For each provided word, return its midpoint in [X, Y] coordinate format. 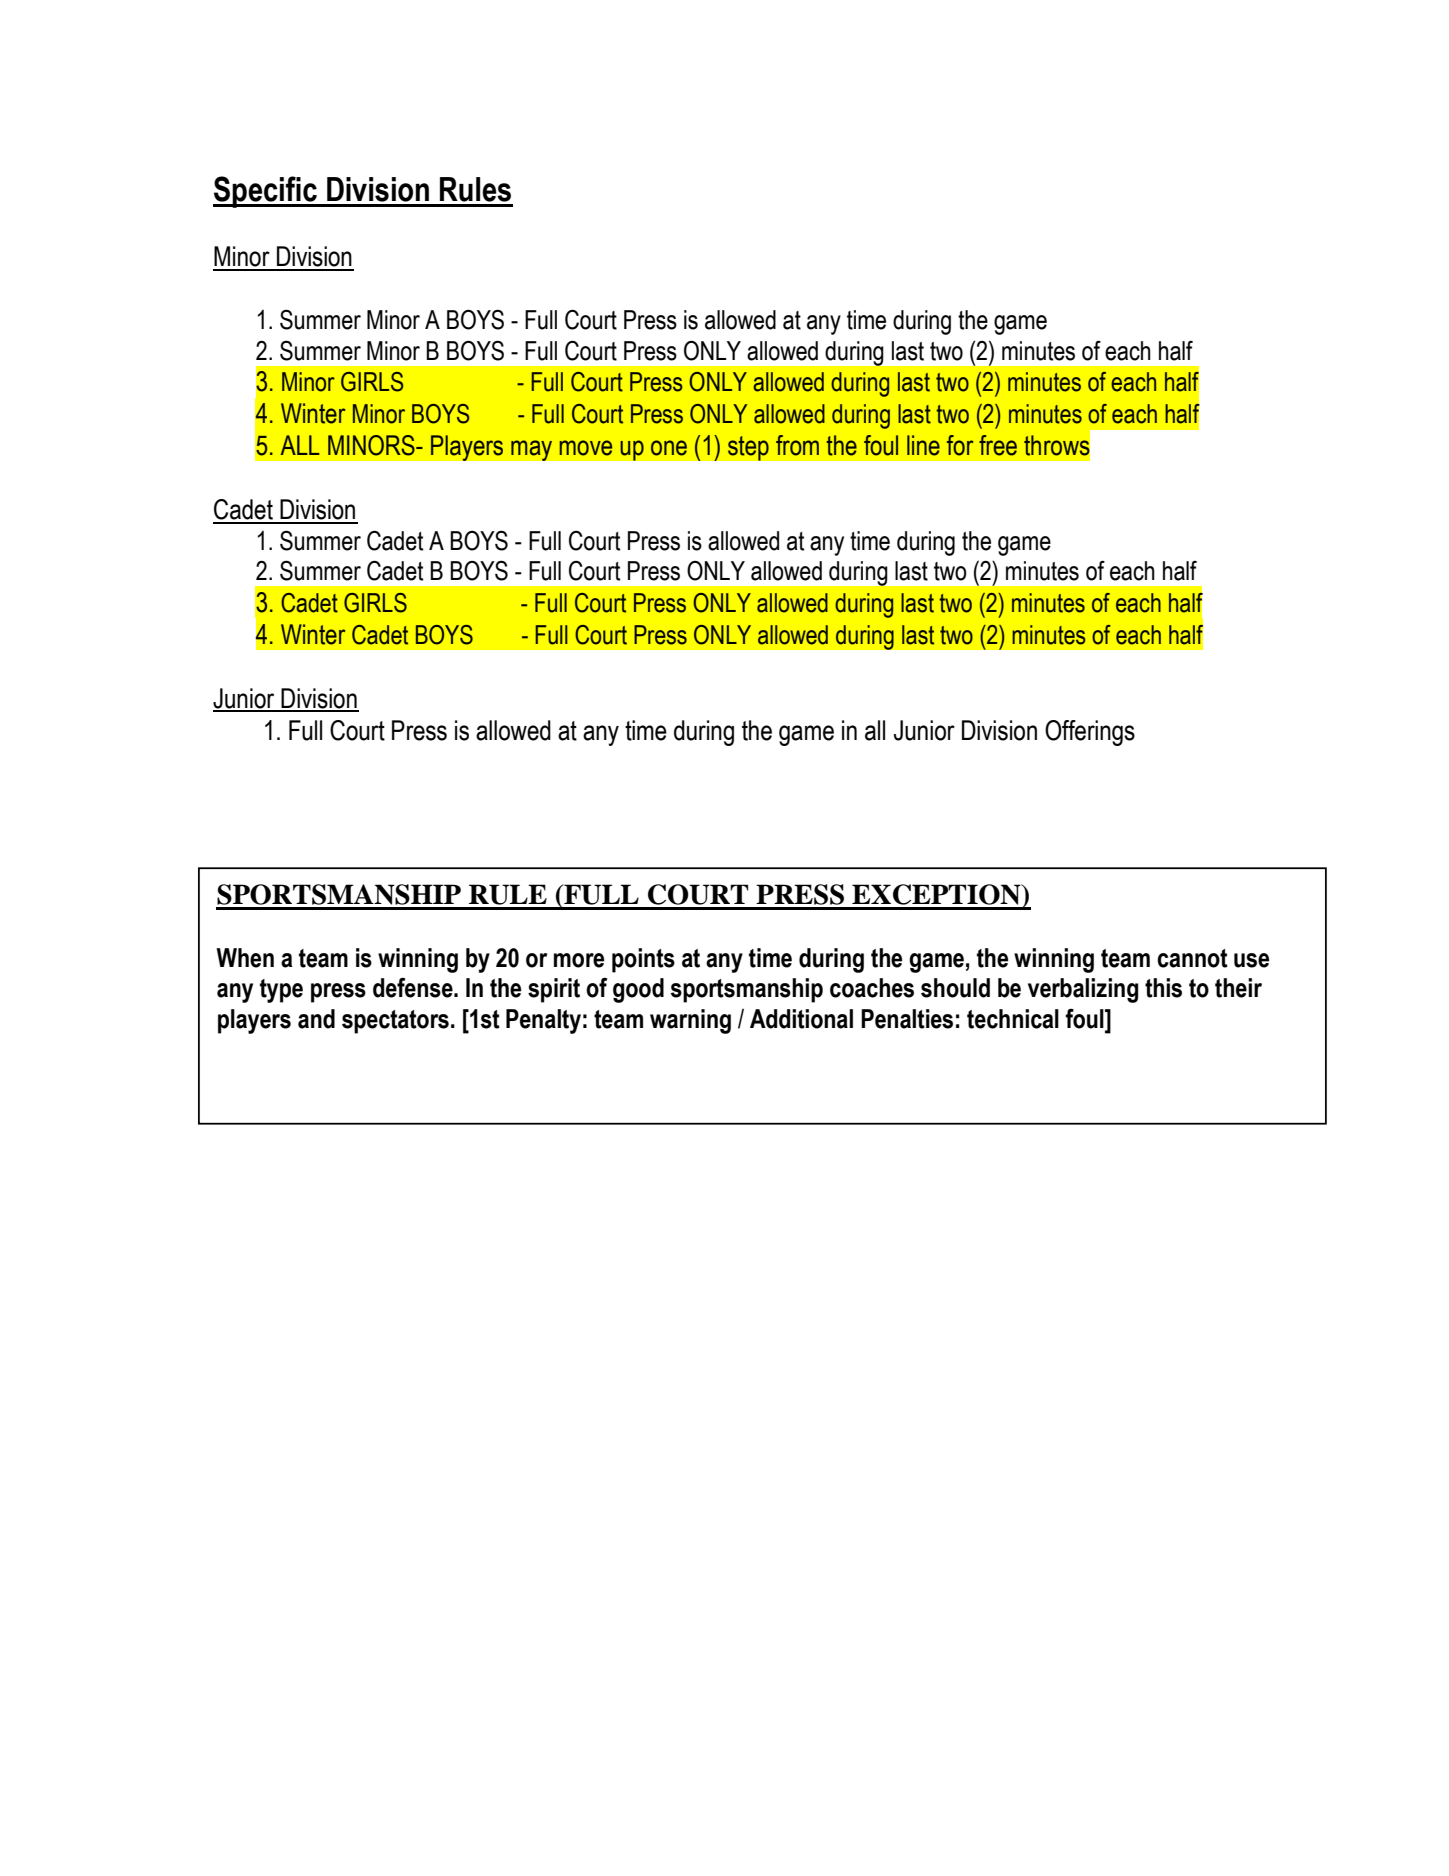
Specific [266, 192]
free [998, 445]
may [532, 450]
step [748, 448]
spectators [395, 1022]
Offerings [1090, 733]
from [797, 445]
